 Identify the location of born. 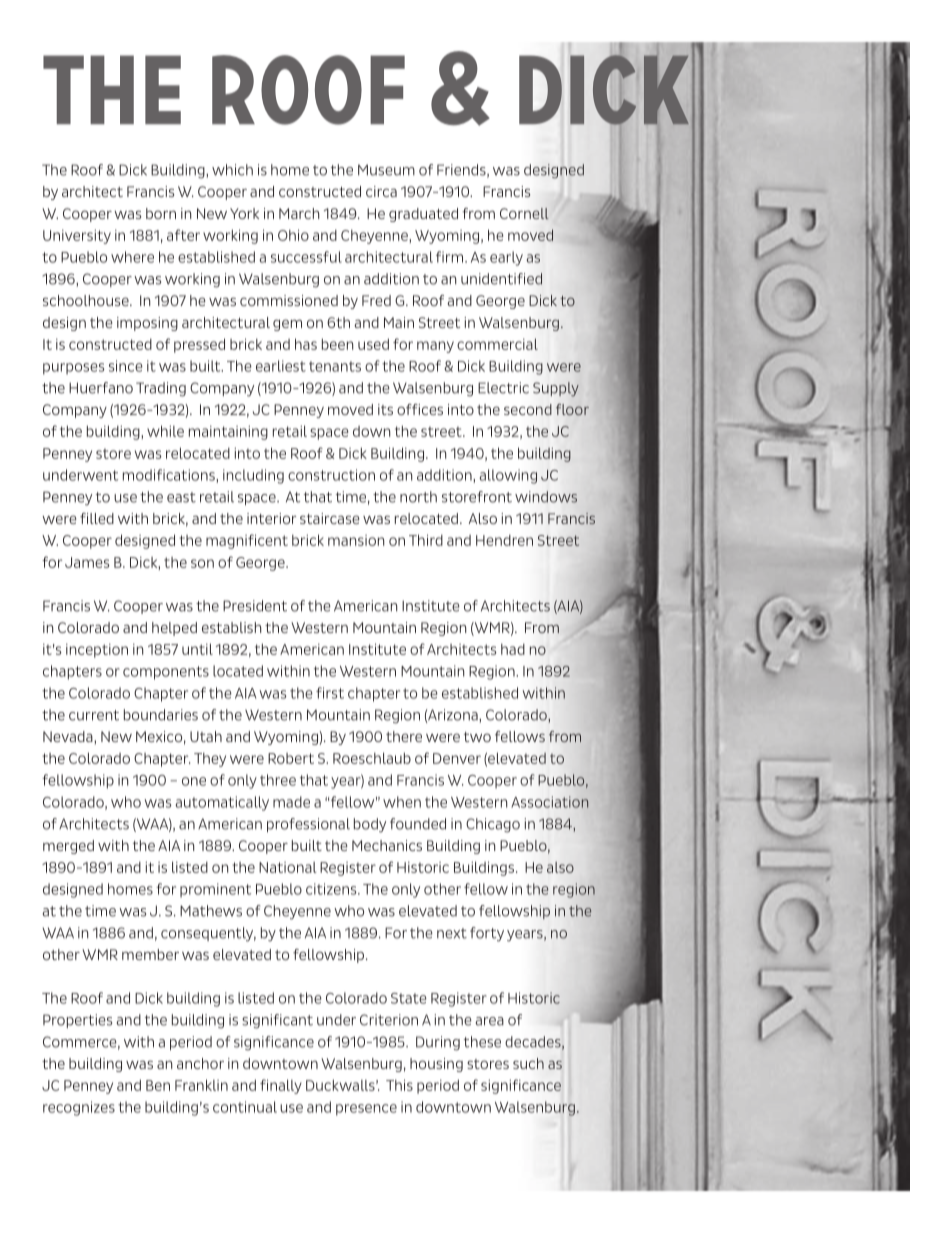
(161, 213).
